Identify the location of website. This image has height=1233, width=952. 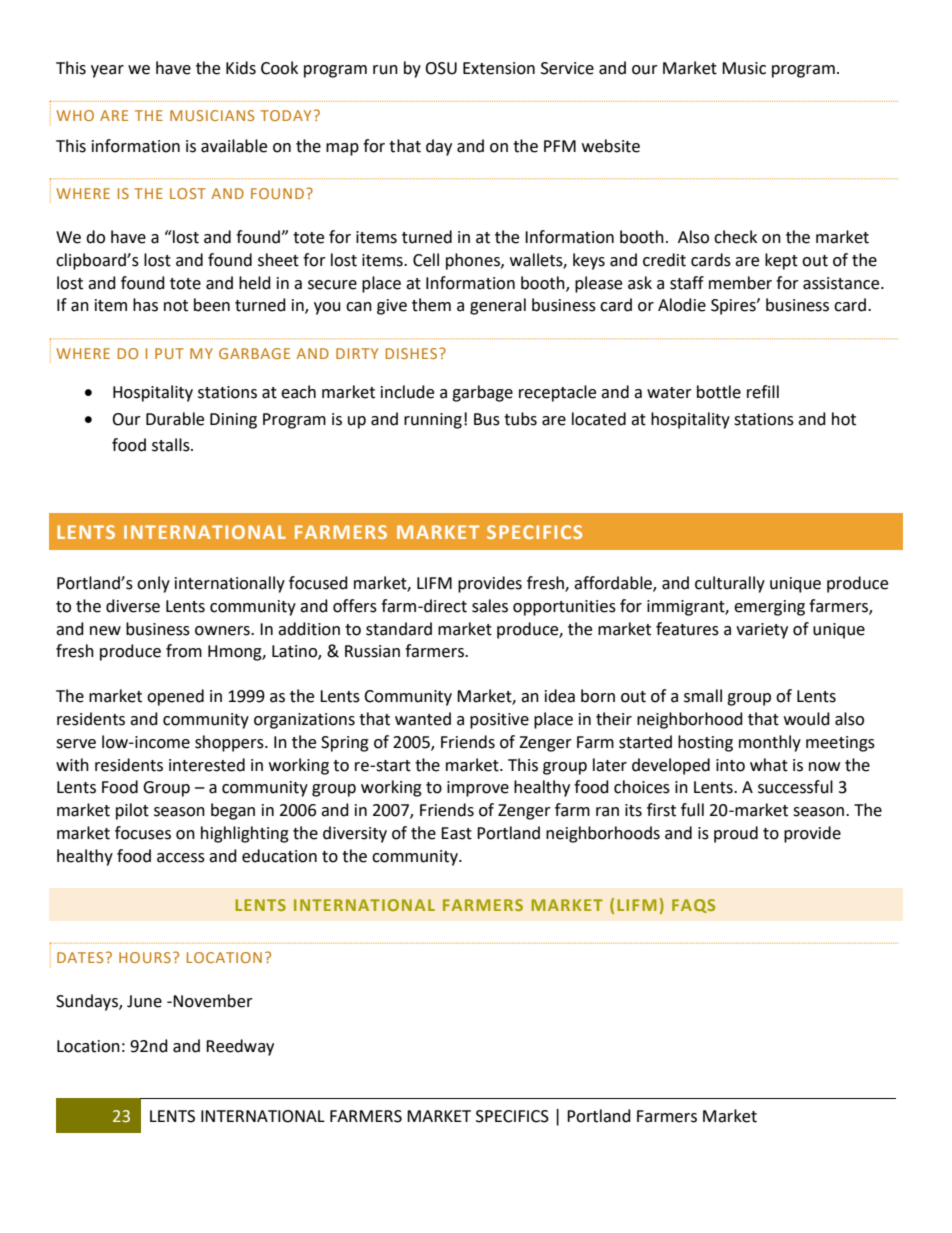
(611, 146).
